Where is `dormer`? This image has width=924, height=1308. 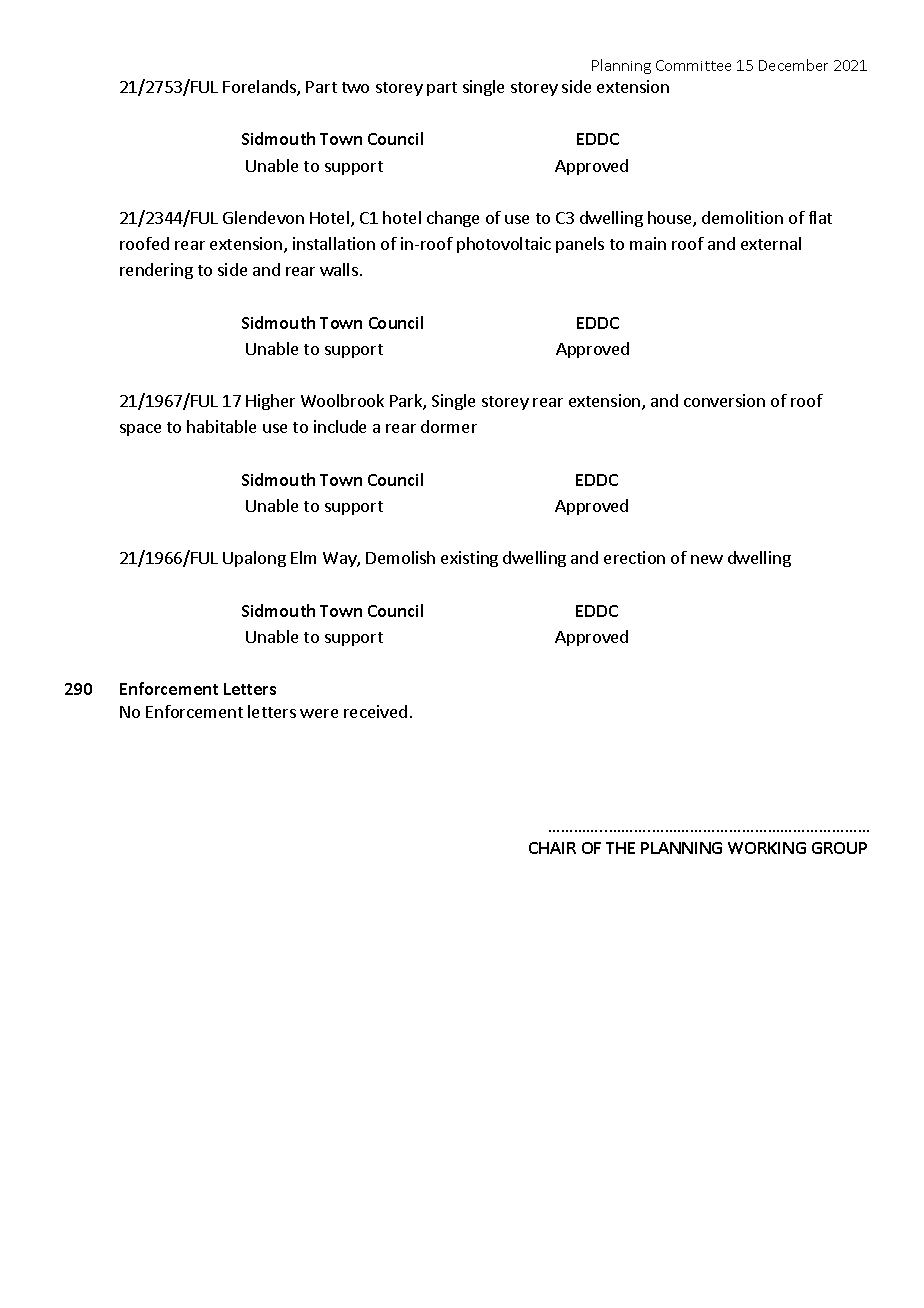 dormer is located at coordinates (449, 426).
